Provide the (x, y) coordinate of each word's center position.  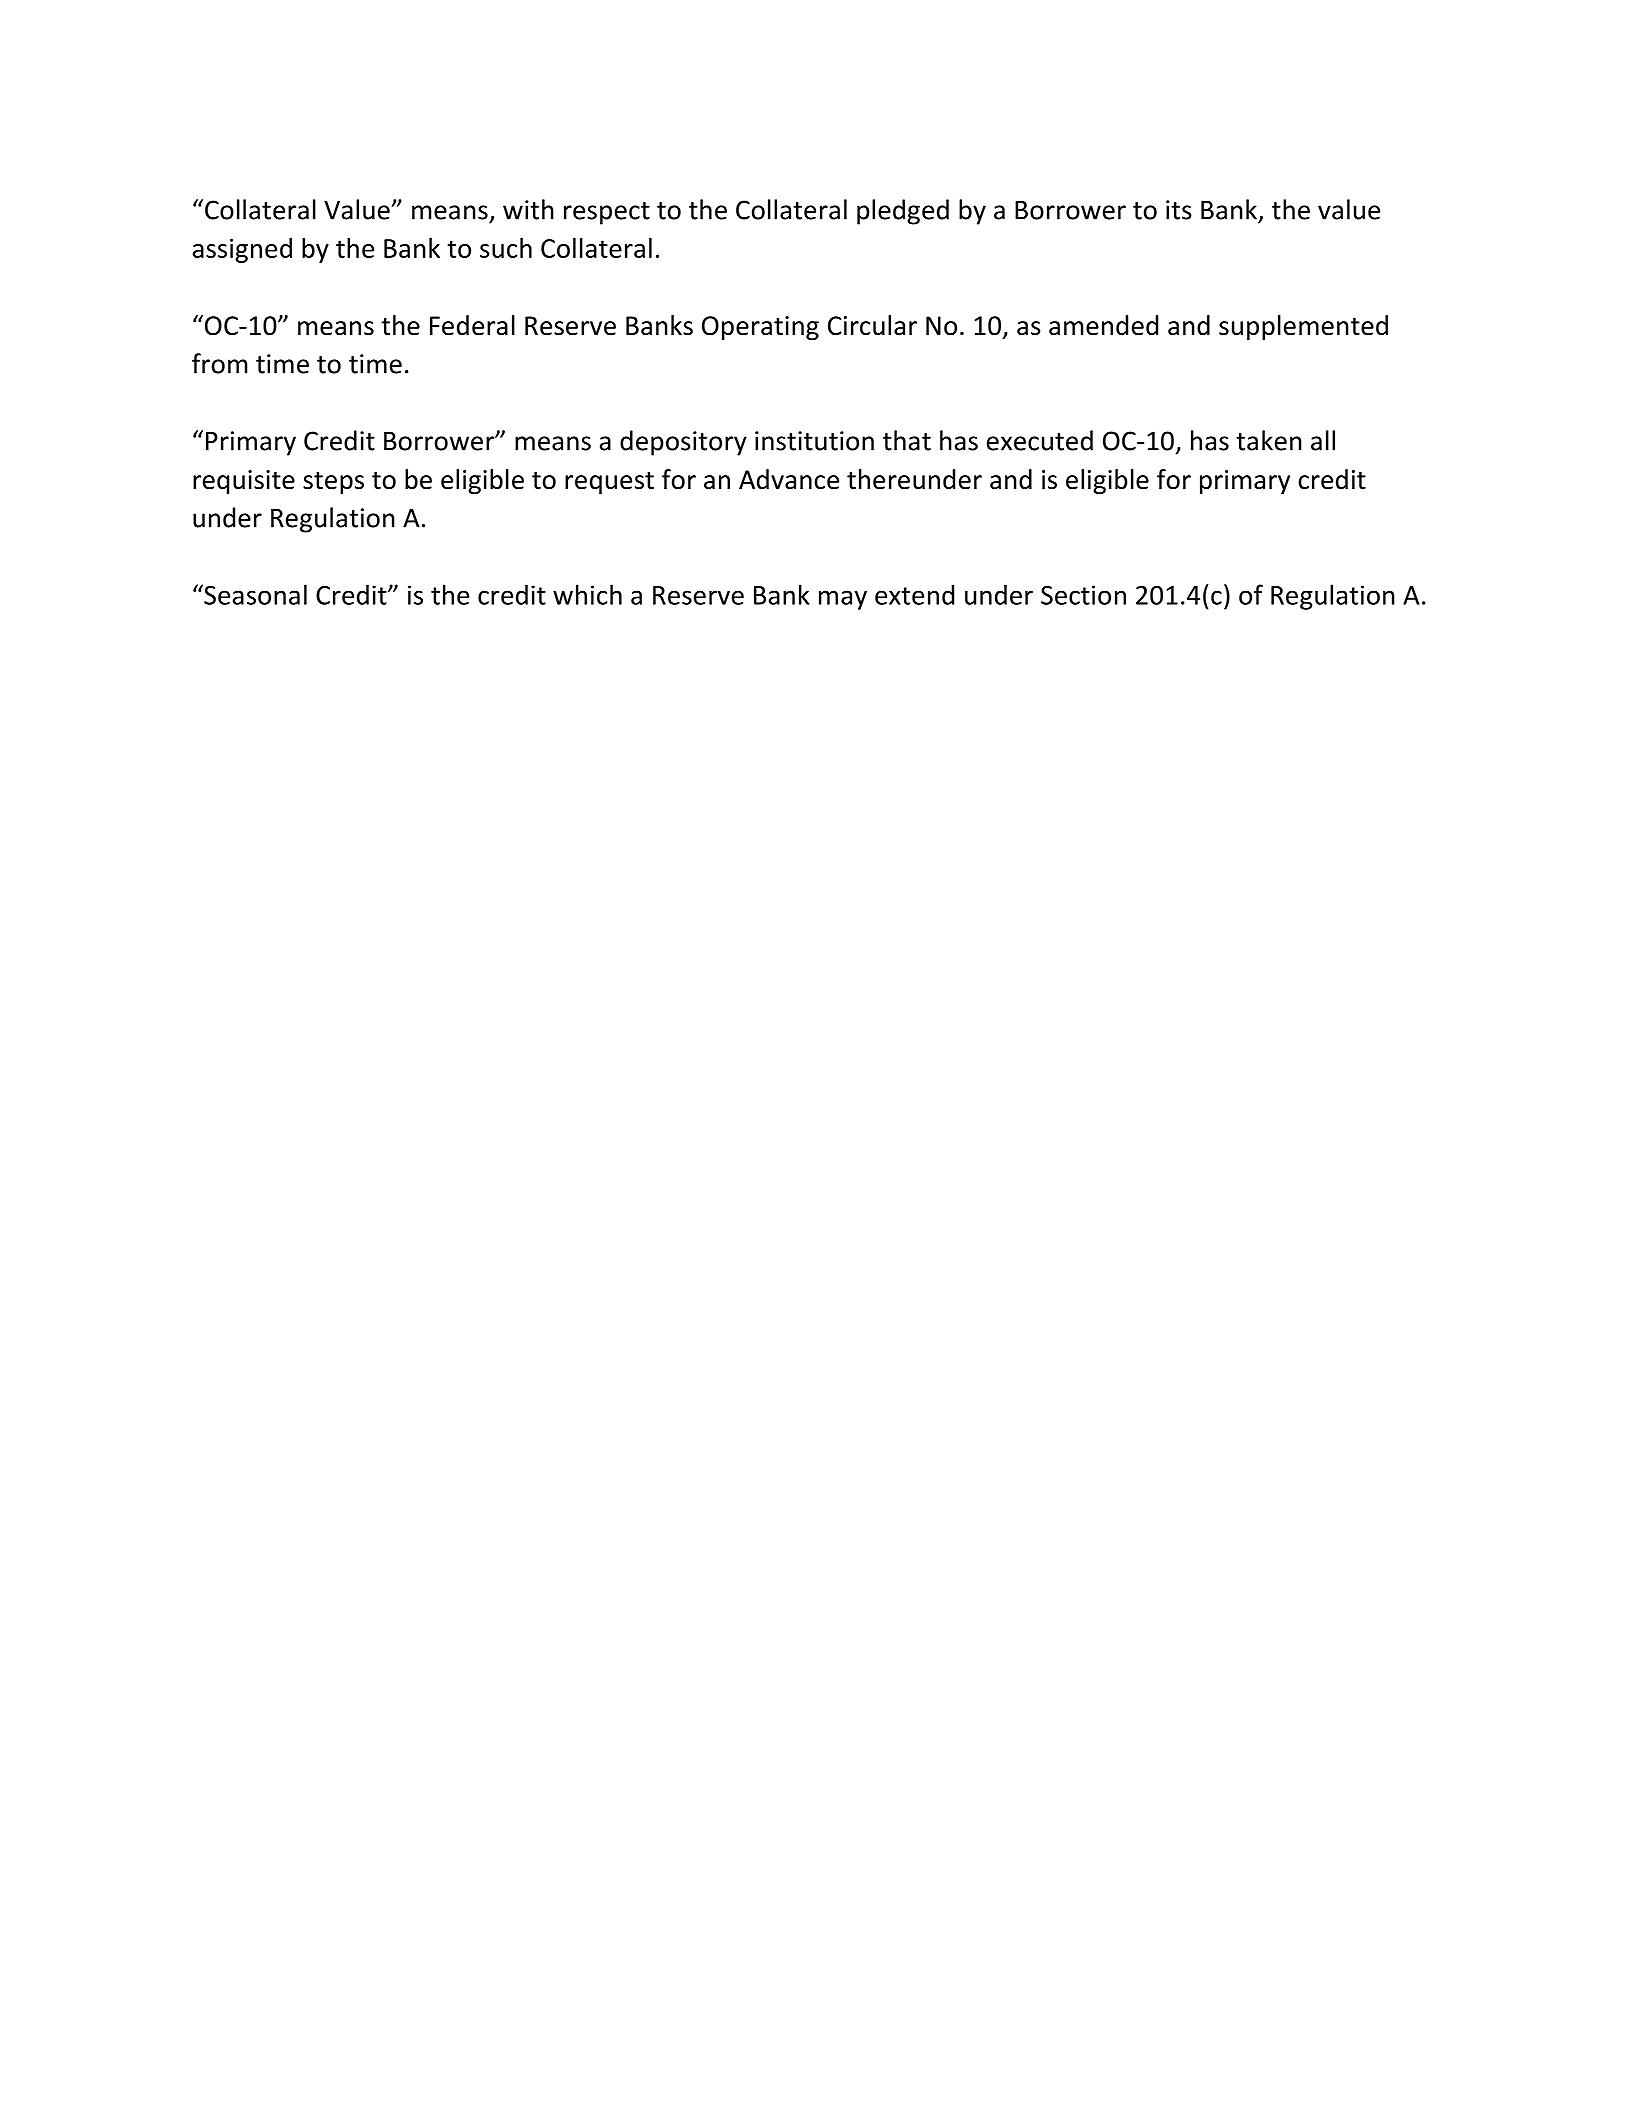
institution (814, 441)
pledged (903, 212)
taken (1269, 440)
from (220, 363)
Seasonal (254, 594)
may (843, 600)
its (1179, 210)
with (528, 209)
